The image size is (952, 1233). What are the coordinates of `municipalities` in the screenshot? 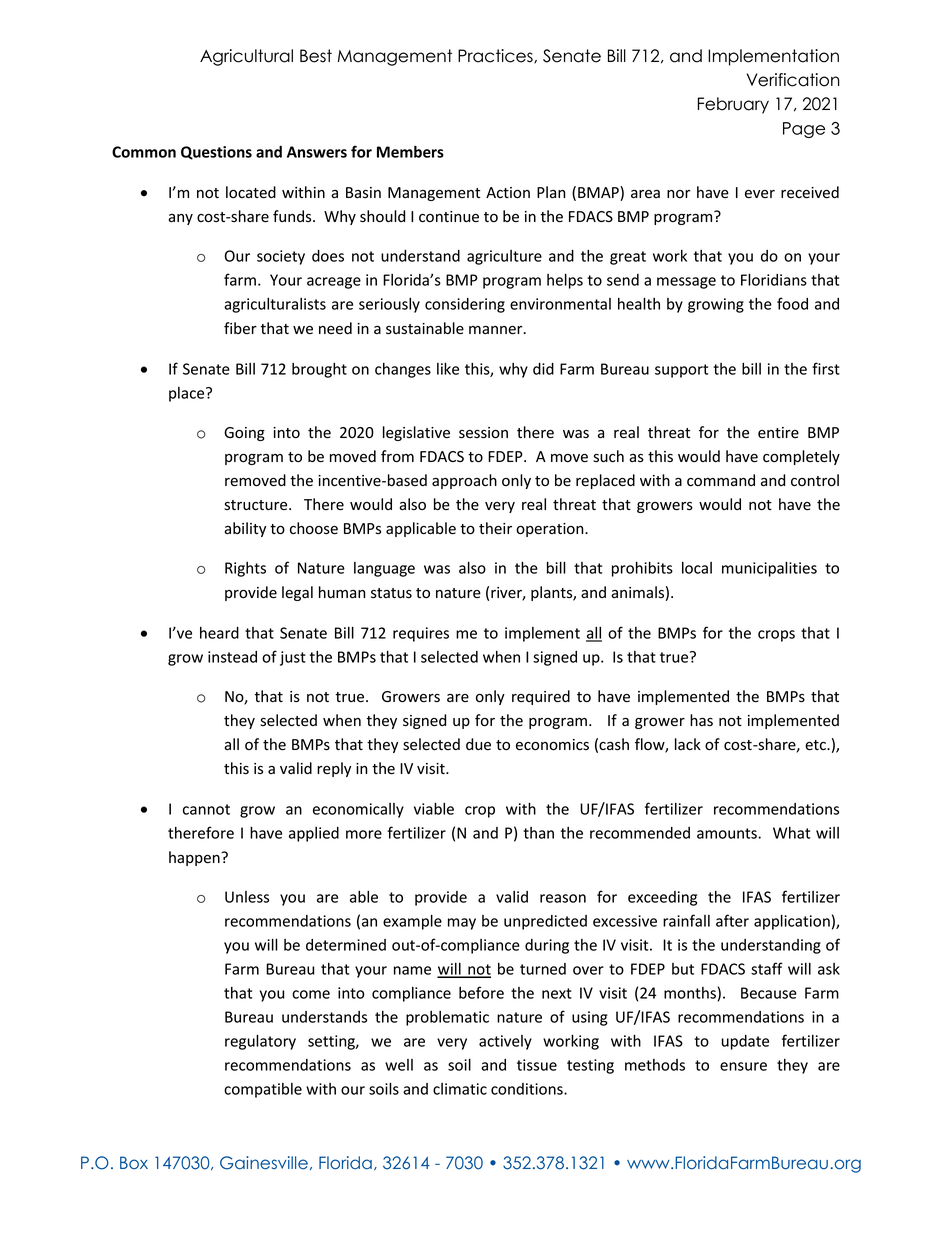 It's located at (769, 569).
